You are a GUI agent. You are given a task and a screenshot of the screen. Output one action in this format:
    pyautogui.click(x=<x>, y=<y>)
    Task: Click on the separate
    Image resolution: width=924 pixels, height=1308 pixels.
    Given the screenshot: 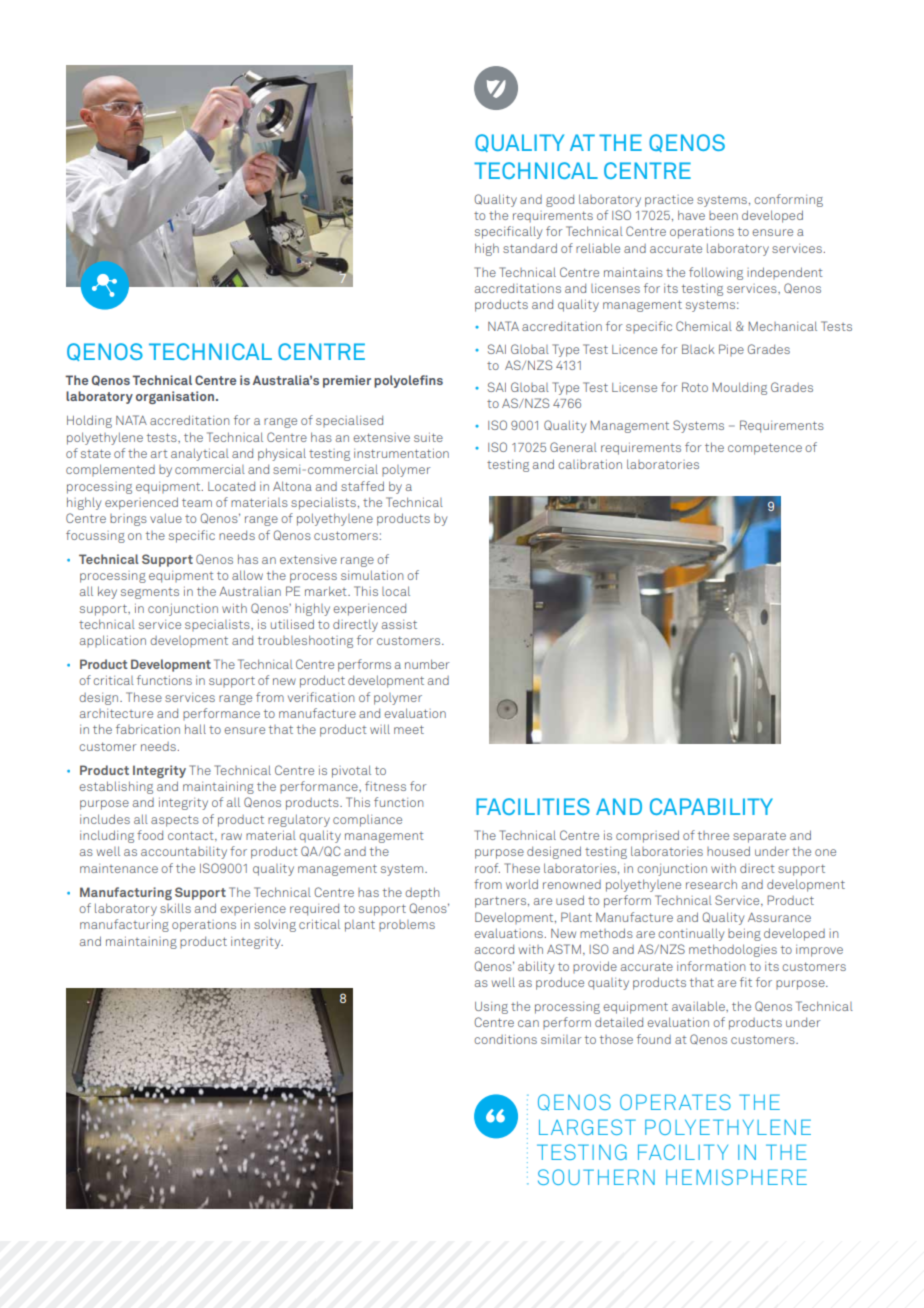 What is the action you would take?
    pyautogui.click(x=759, y=837)
